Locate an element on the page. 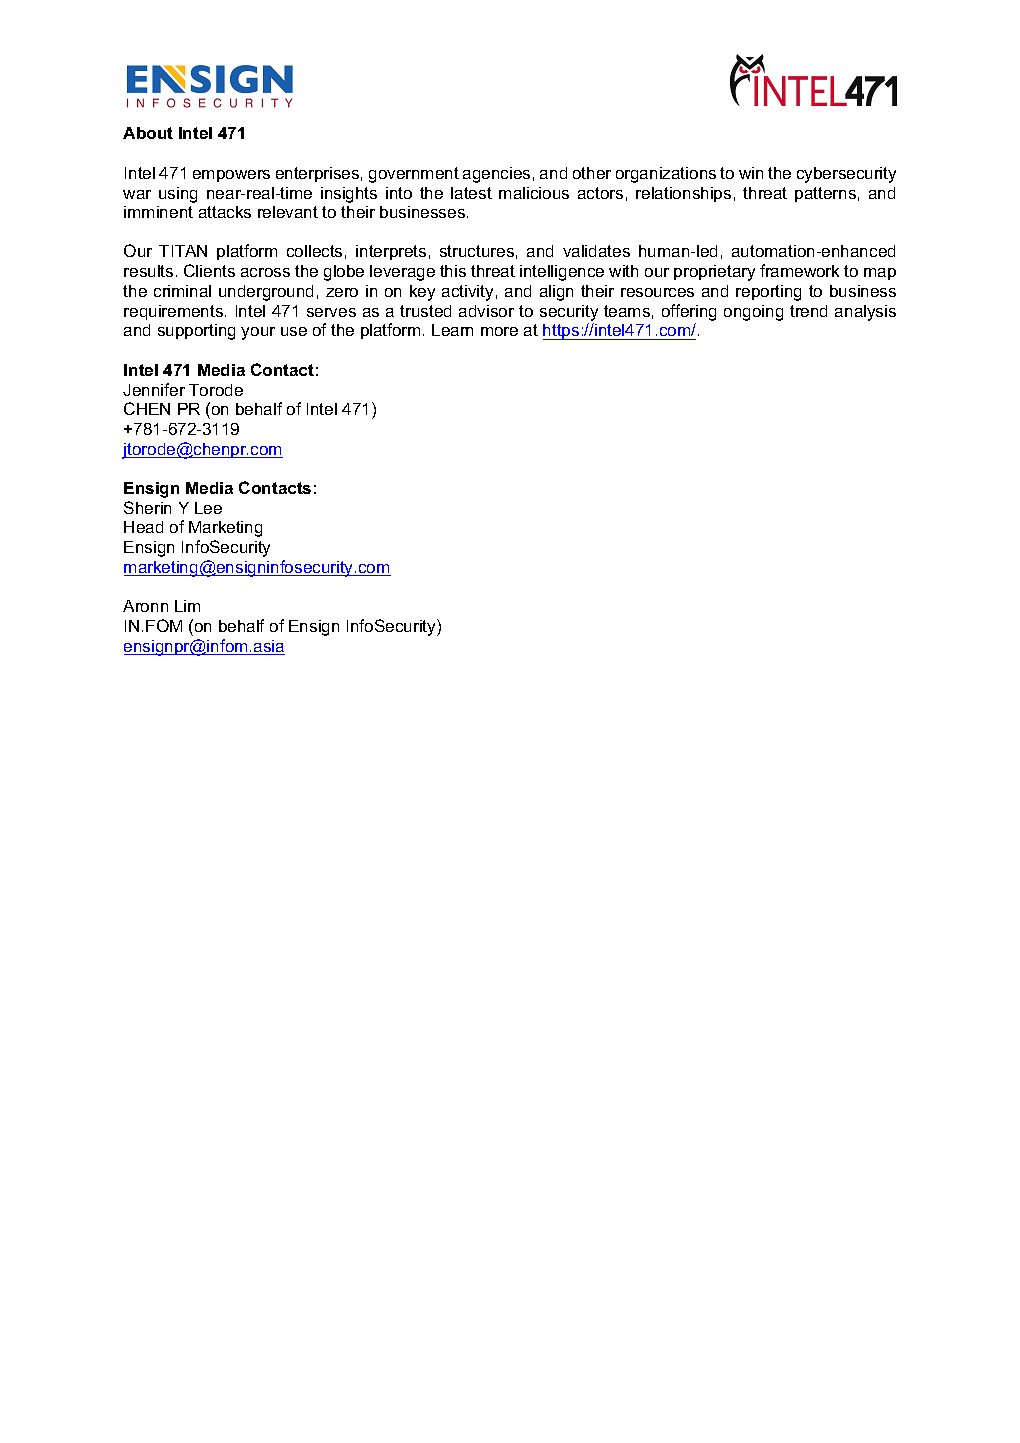 This document has width=1020, height=1443. win is located at coordinates (751, 173).
